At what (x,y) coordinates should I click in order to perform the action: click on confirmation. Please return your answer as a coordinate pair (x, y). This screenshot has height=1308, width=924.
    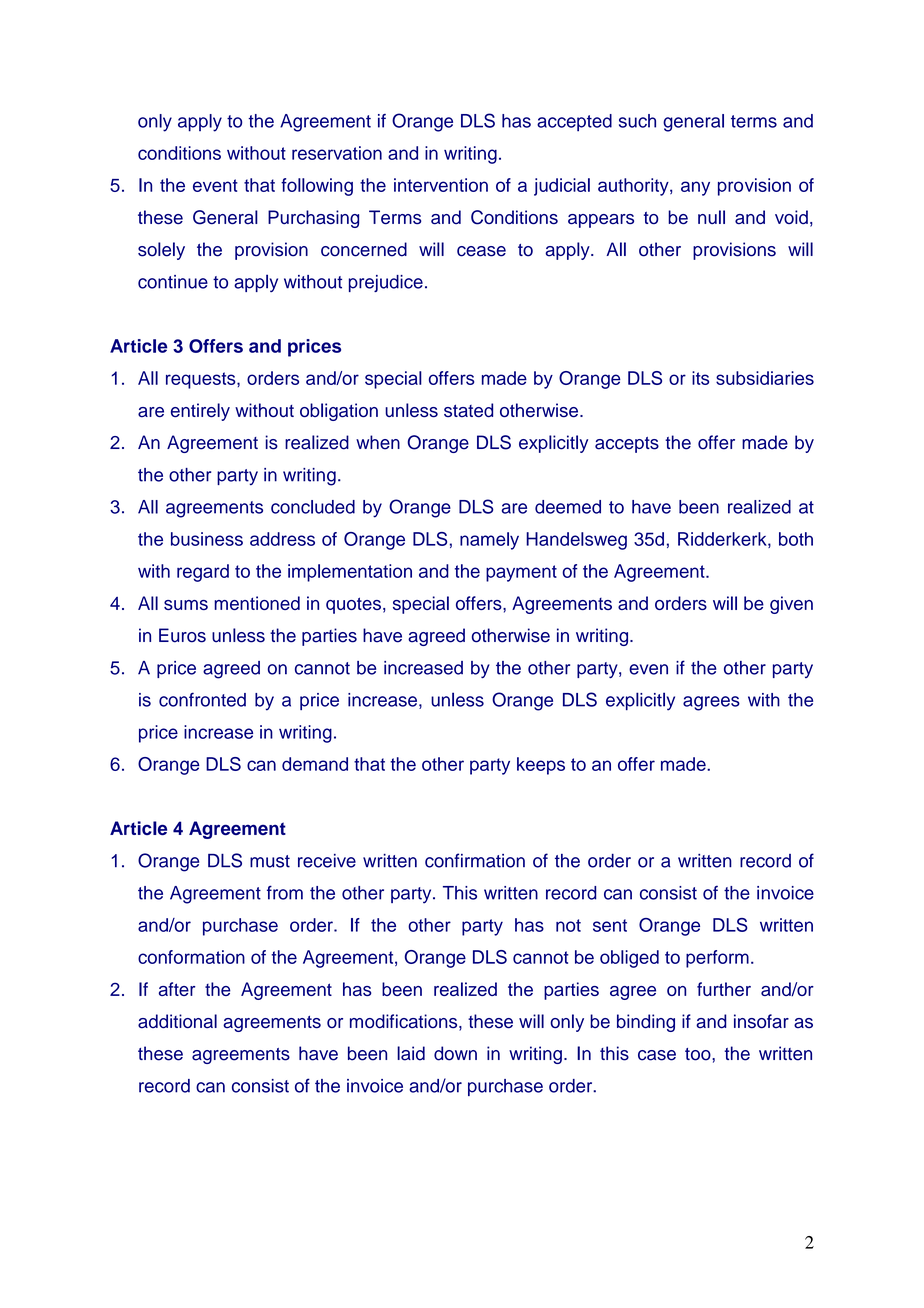
    Looking at the image, I should click on (475, 860).
